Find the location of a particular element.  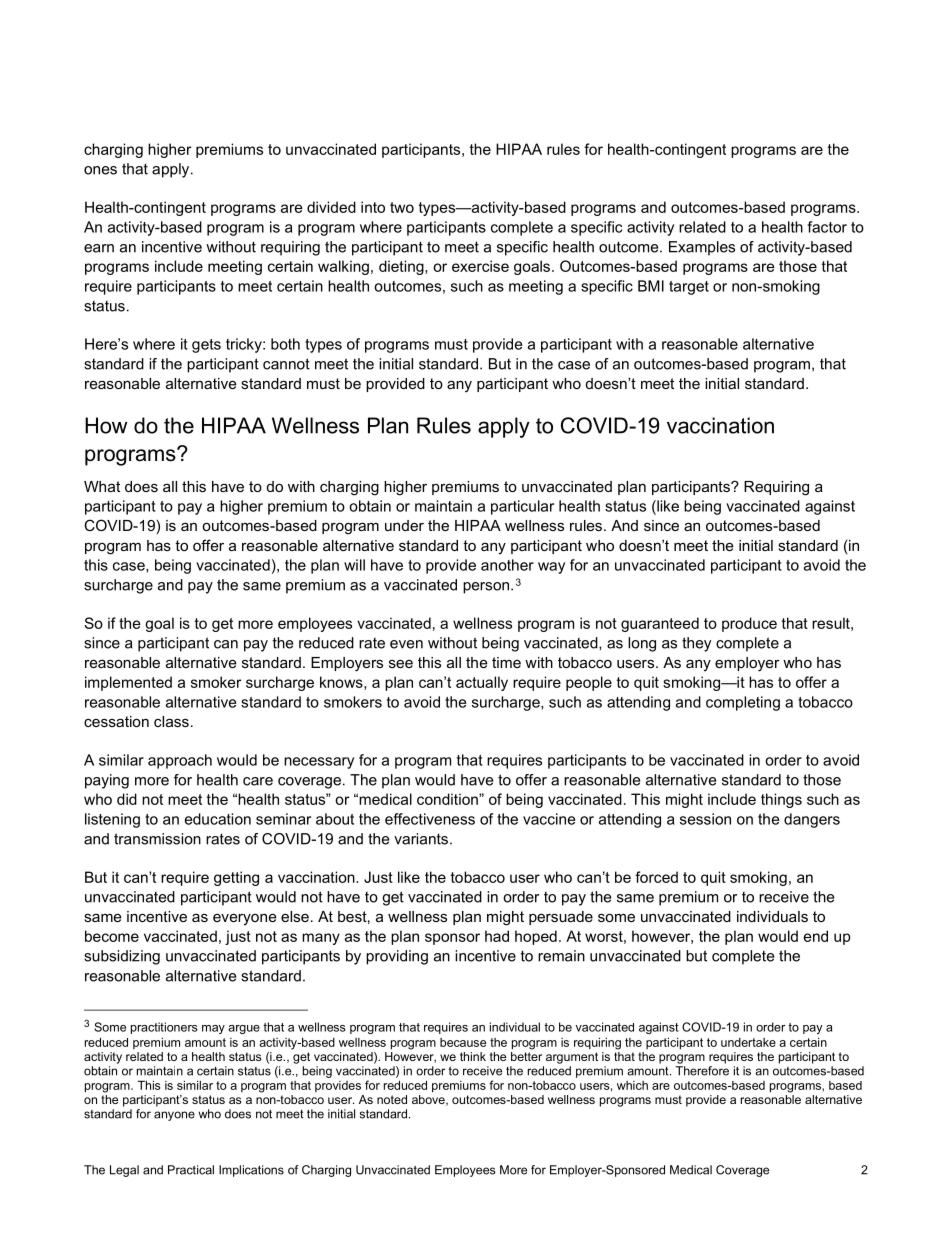

completing is located at coordinates (743, 703).
